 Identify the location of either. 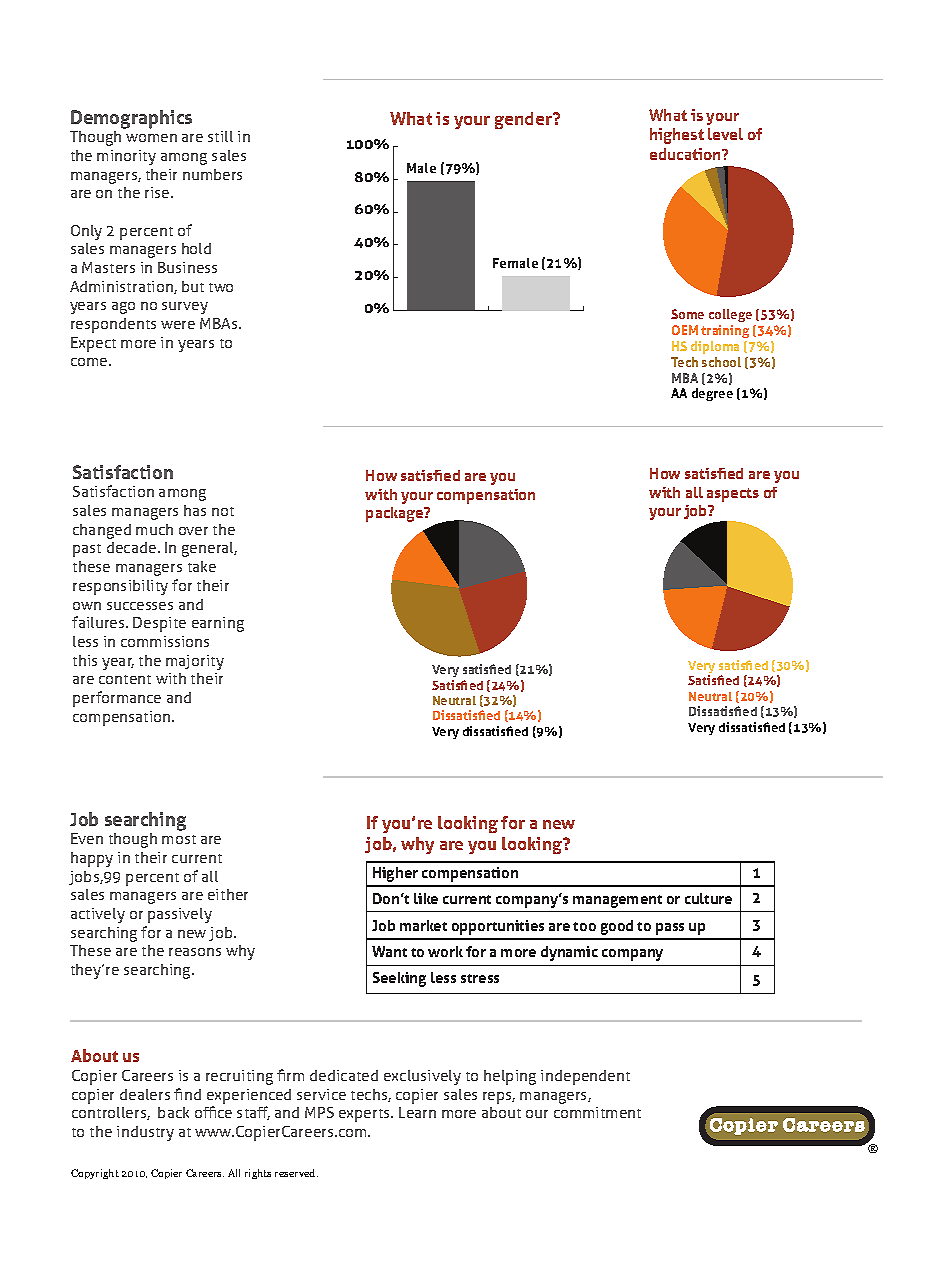
(228, 894).
